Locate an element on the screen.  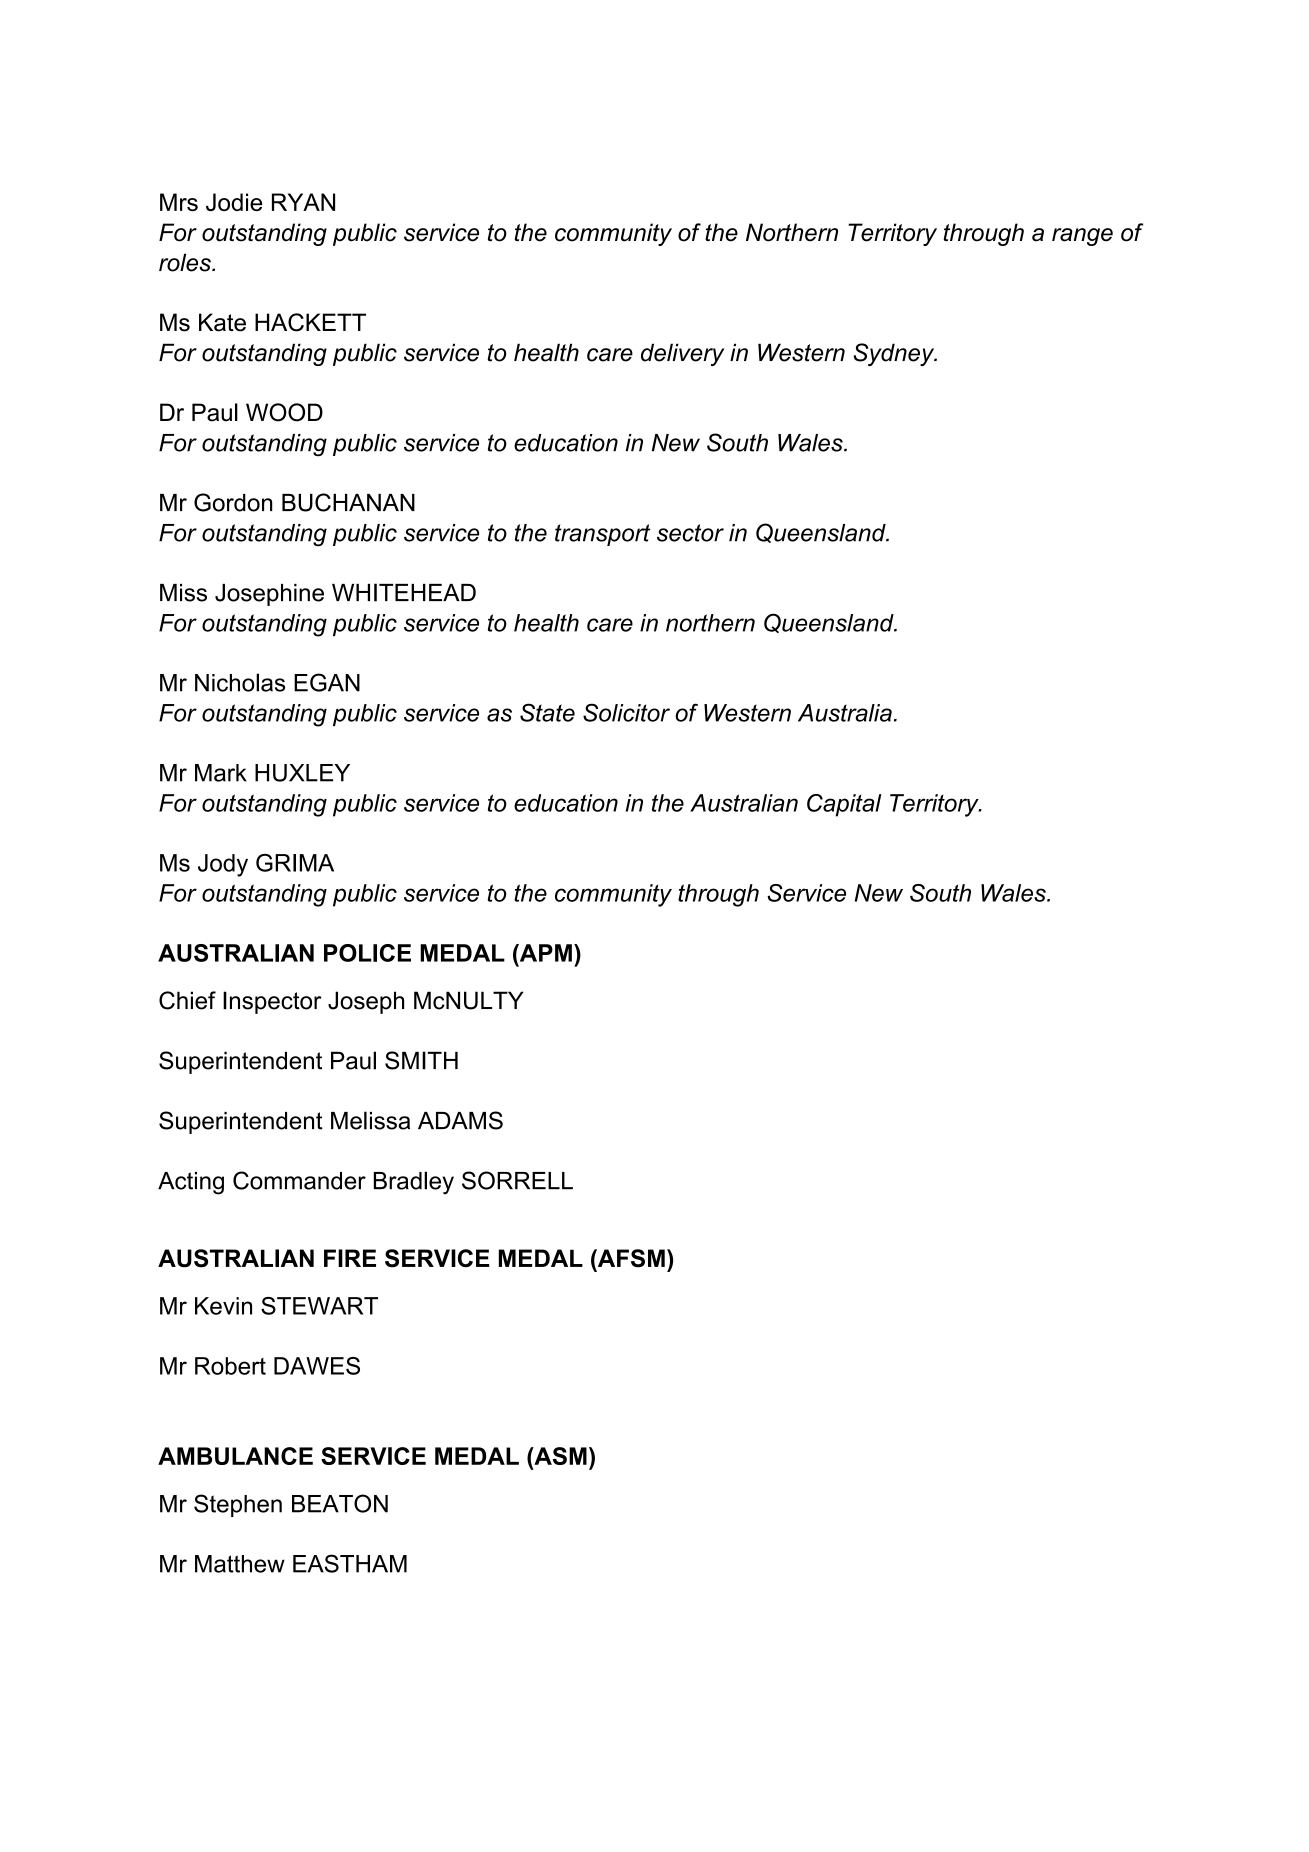
Gordon is located at coordinates (233, 502).
